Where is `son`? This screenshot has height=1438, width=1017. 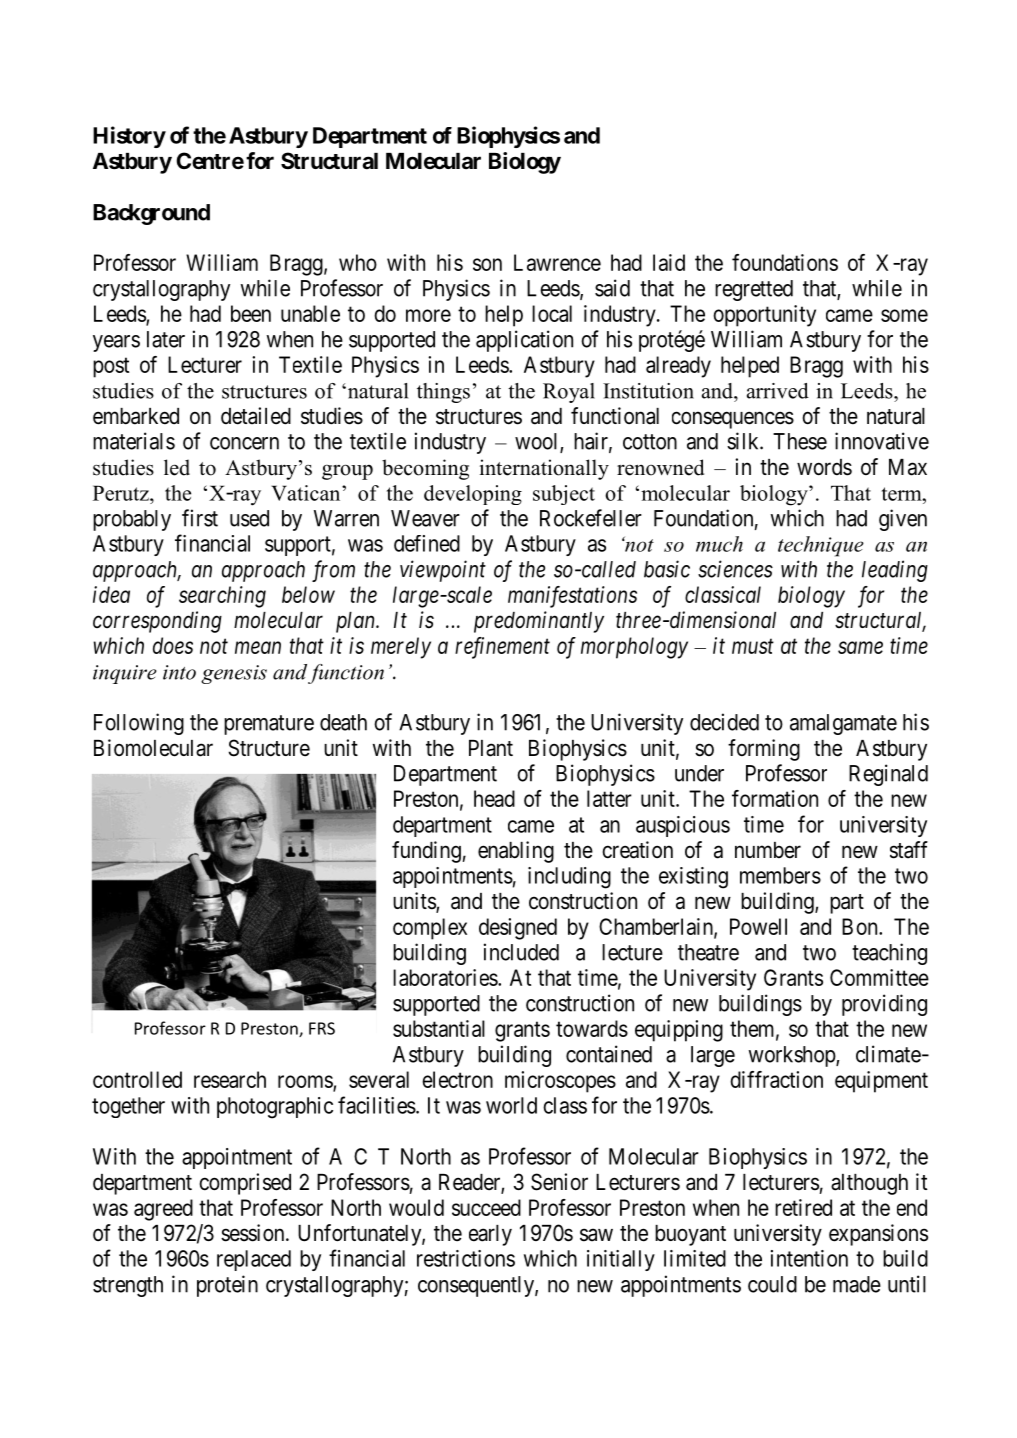
son is located at coordinates (487, 264).
